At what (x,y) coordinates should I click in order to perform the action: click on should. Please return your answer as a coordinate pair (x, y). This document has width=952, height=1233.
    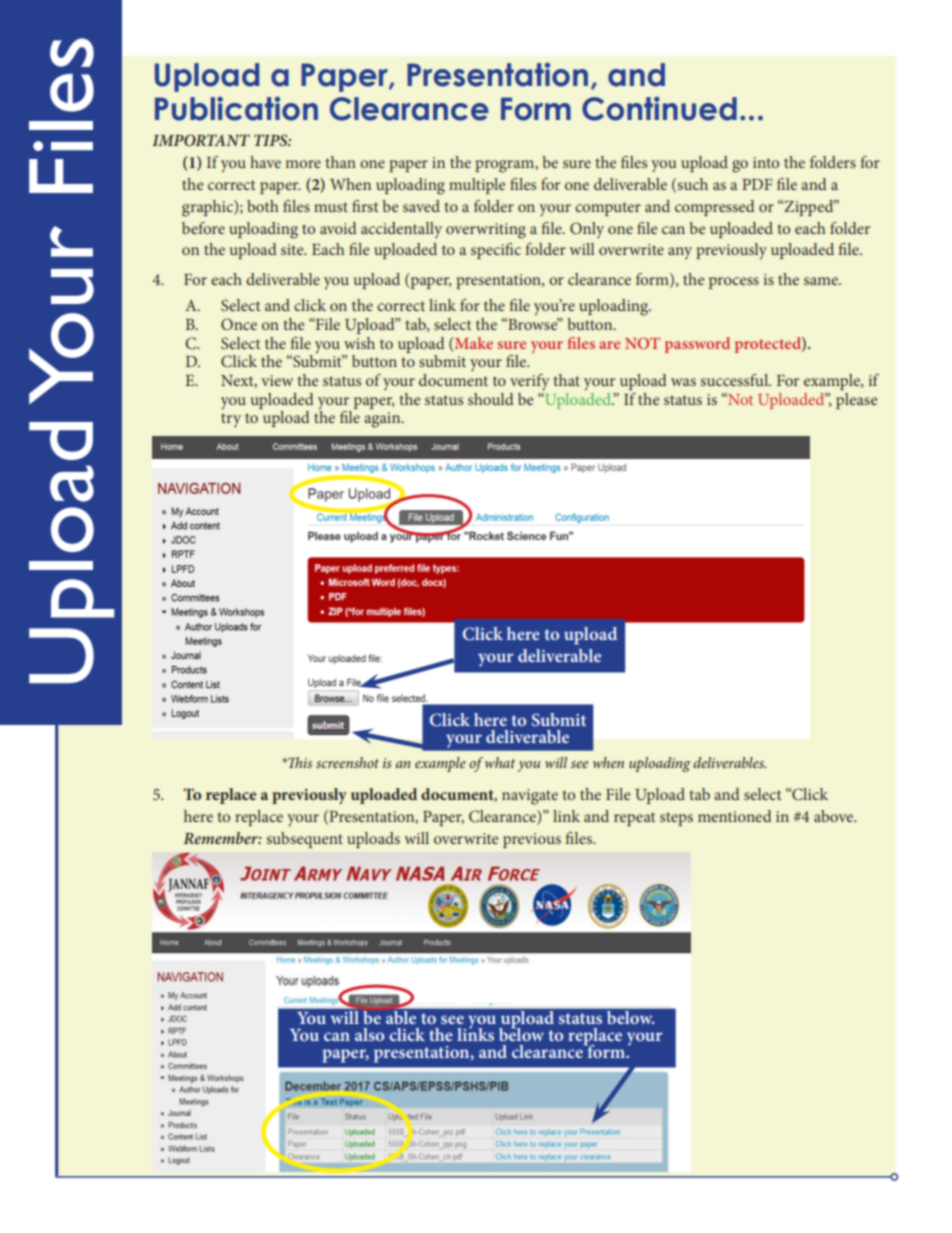
    Looking at the image, I should click on (491, 399).
